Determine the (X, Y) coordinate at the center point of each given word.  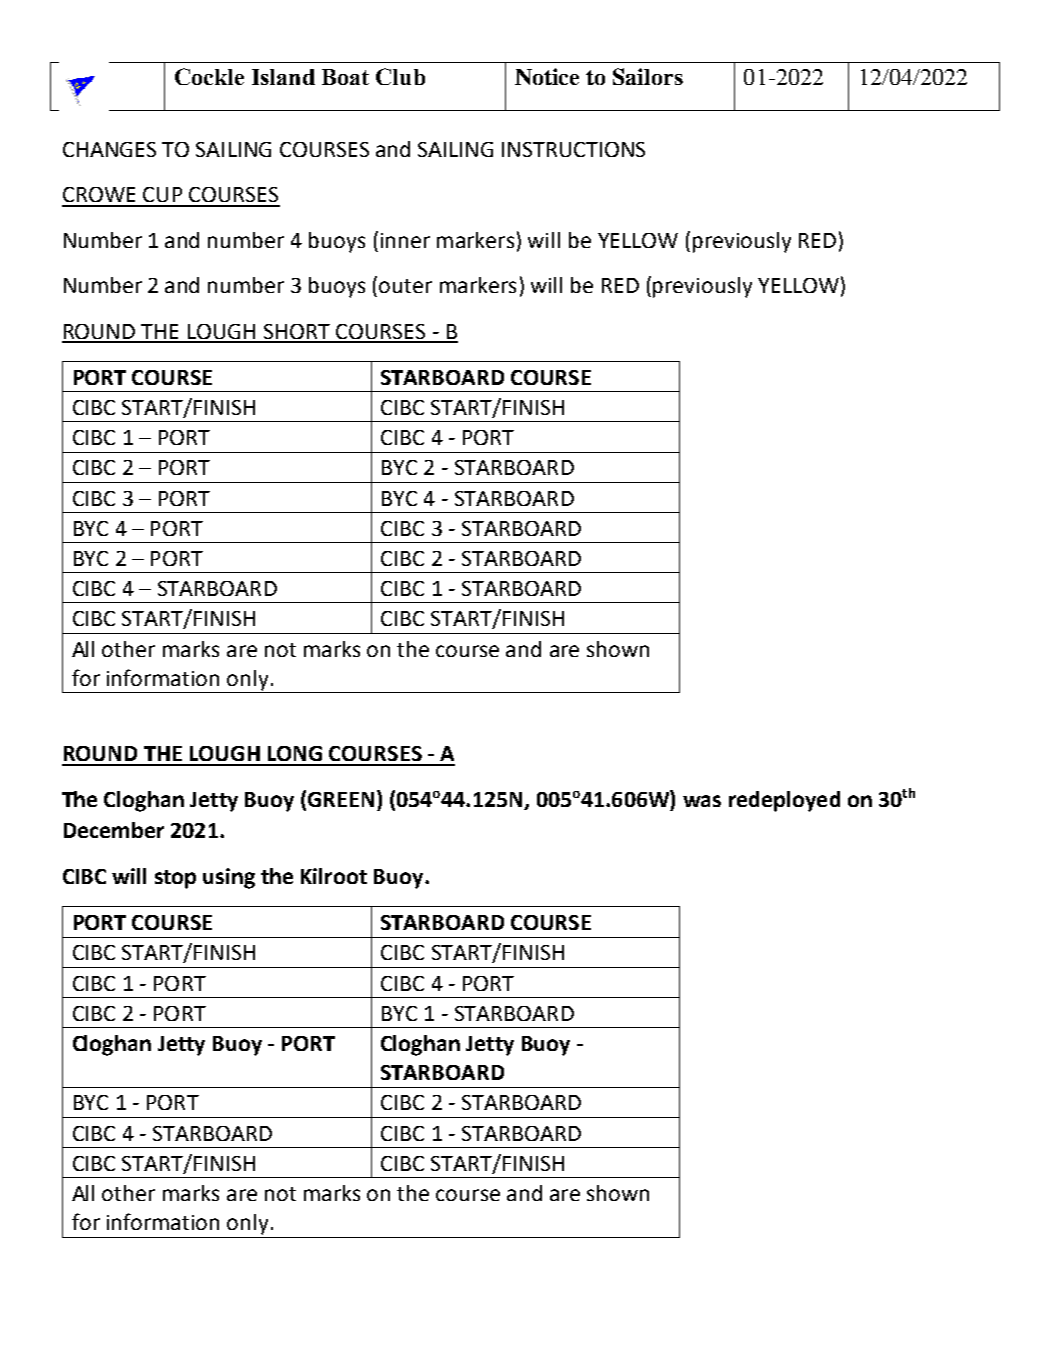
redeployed (784, 801)
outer (405, 286)
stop (175, 879)
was (702, 801)
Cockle (209, 76)
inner (405, 240)
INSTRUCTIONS (573, 149)
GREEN (341, 799)
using (229, 878)
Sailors (648, 76)
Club (400, 76)
